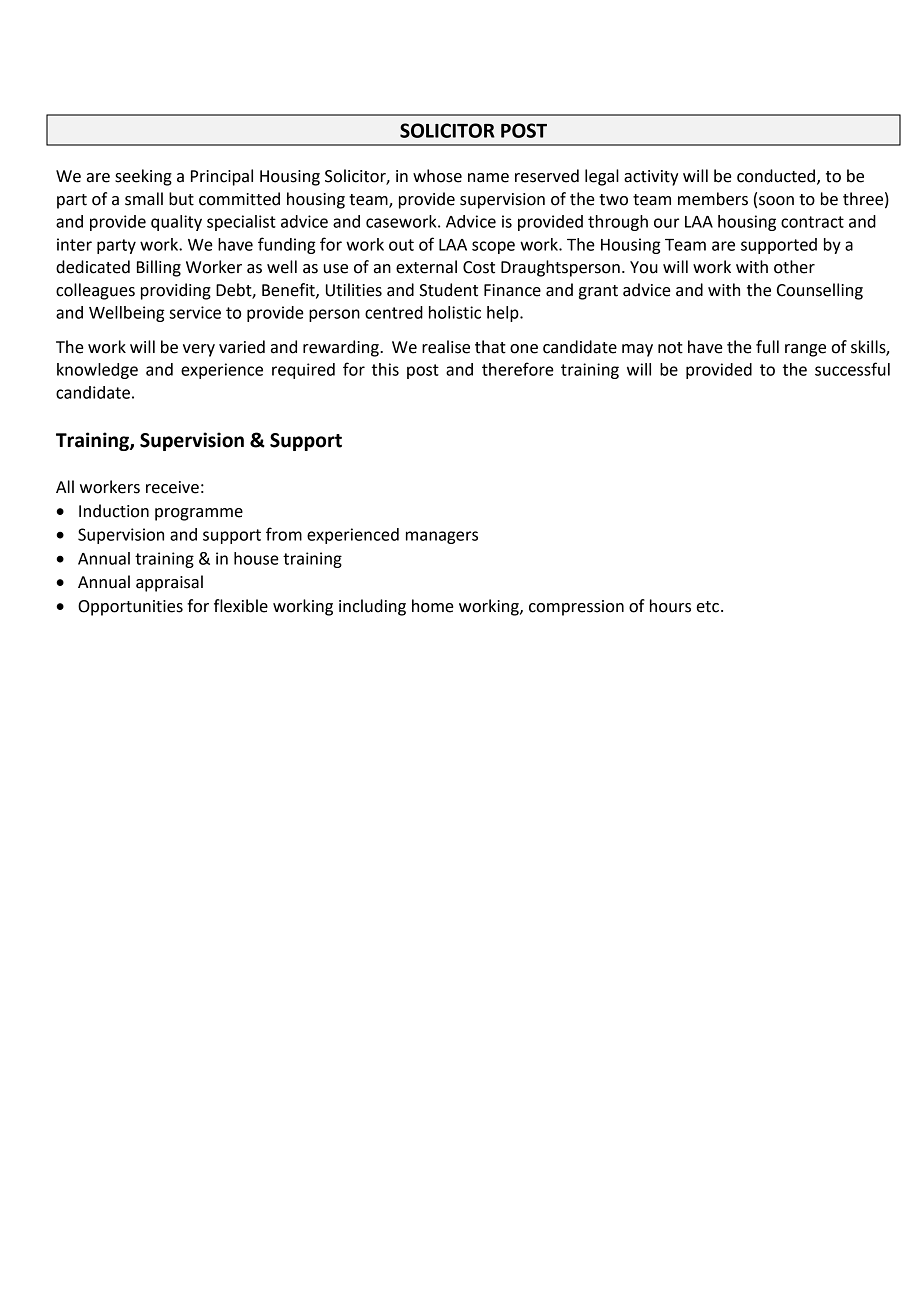 Image resolution: width=924 pixels, height=1307 pixels. Describe the element at coordinates (433, 606) in the image. I see `home` at that location.
